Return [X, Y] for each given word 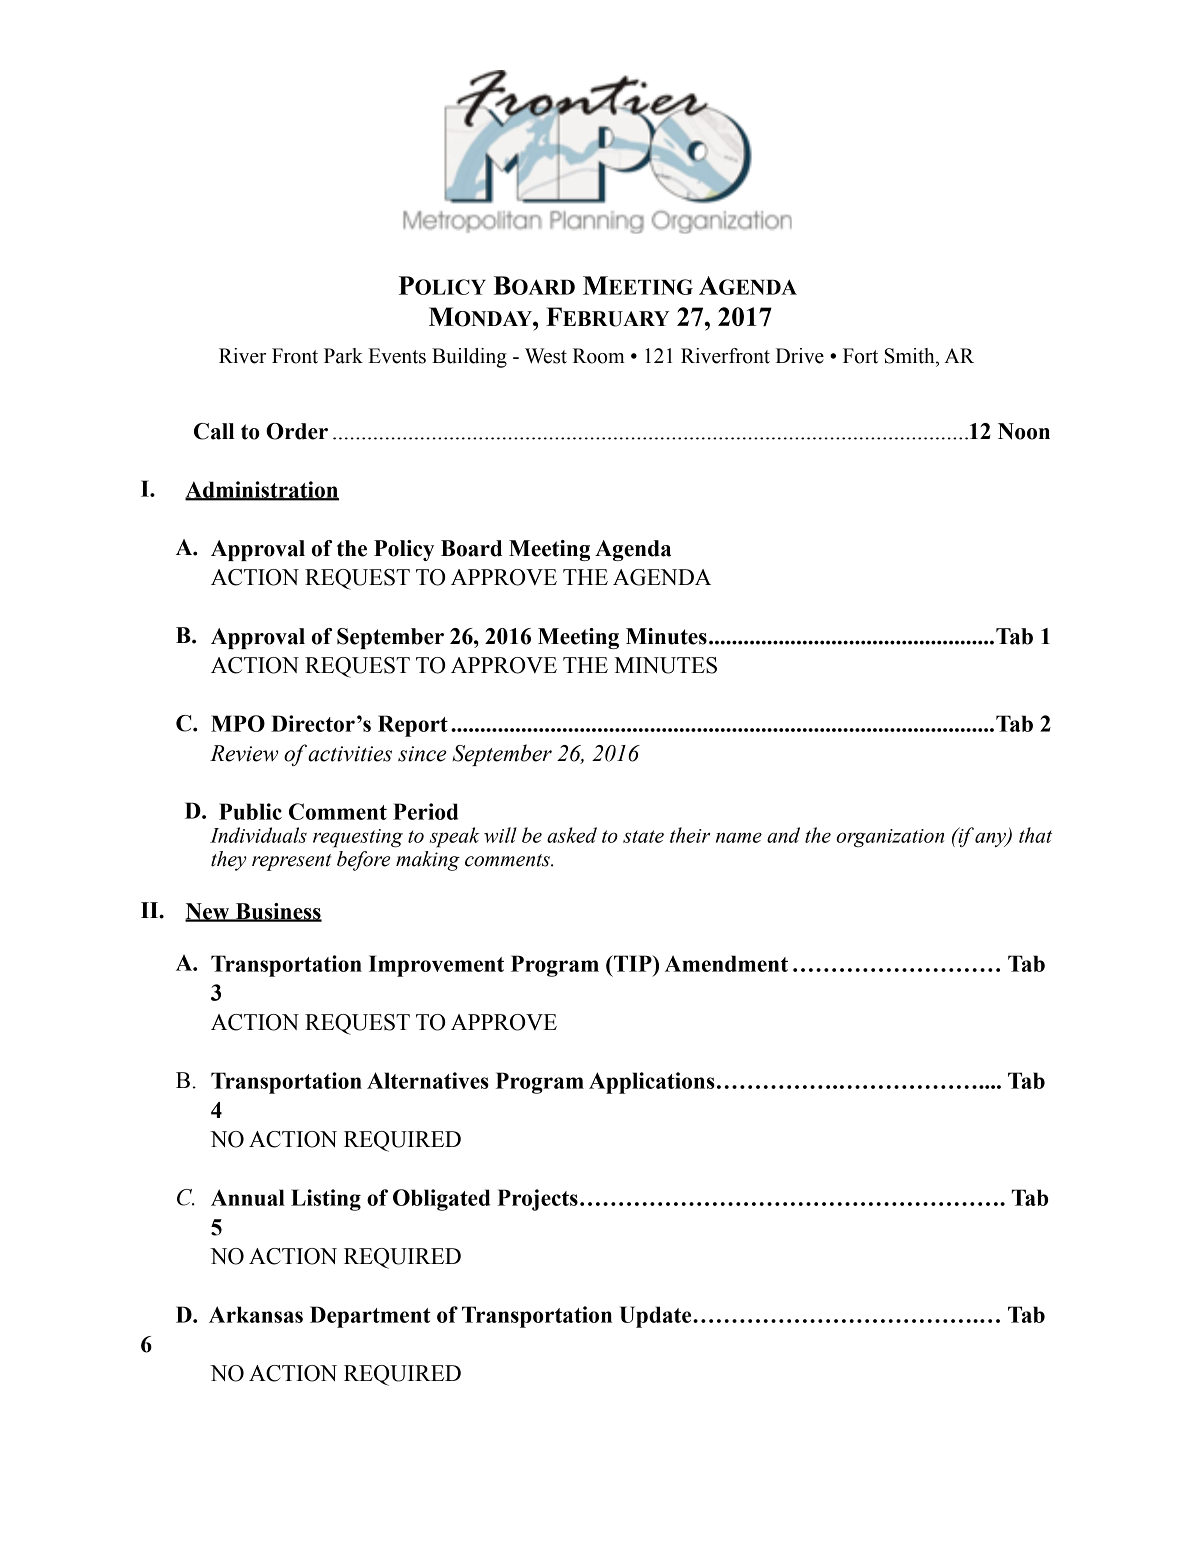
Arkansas [256, 1314]
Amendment [726, 963]
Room [599, 356]
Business [277, 912]
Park [343, 356]
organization [890, 838]
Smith [911, 356]
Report [413, 726]
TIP [633, 963]
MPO [238, 723]
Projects [537, 1200]
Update [657, 1317]
